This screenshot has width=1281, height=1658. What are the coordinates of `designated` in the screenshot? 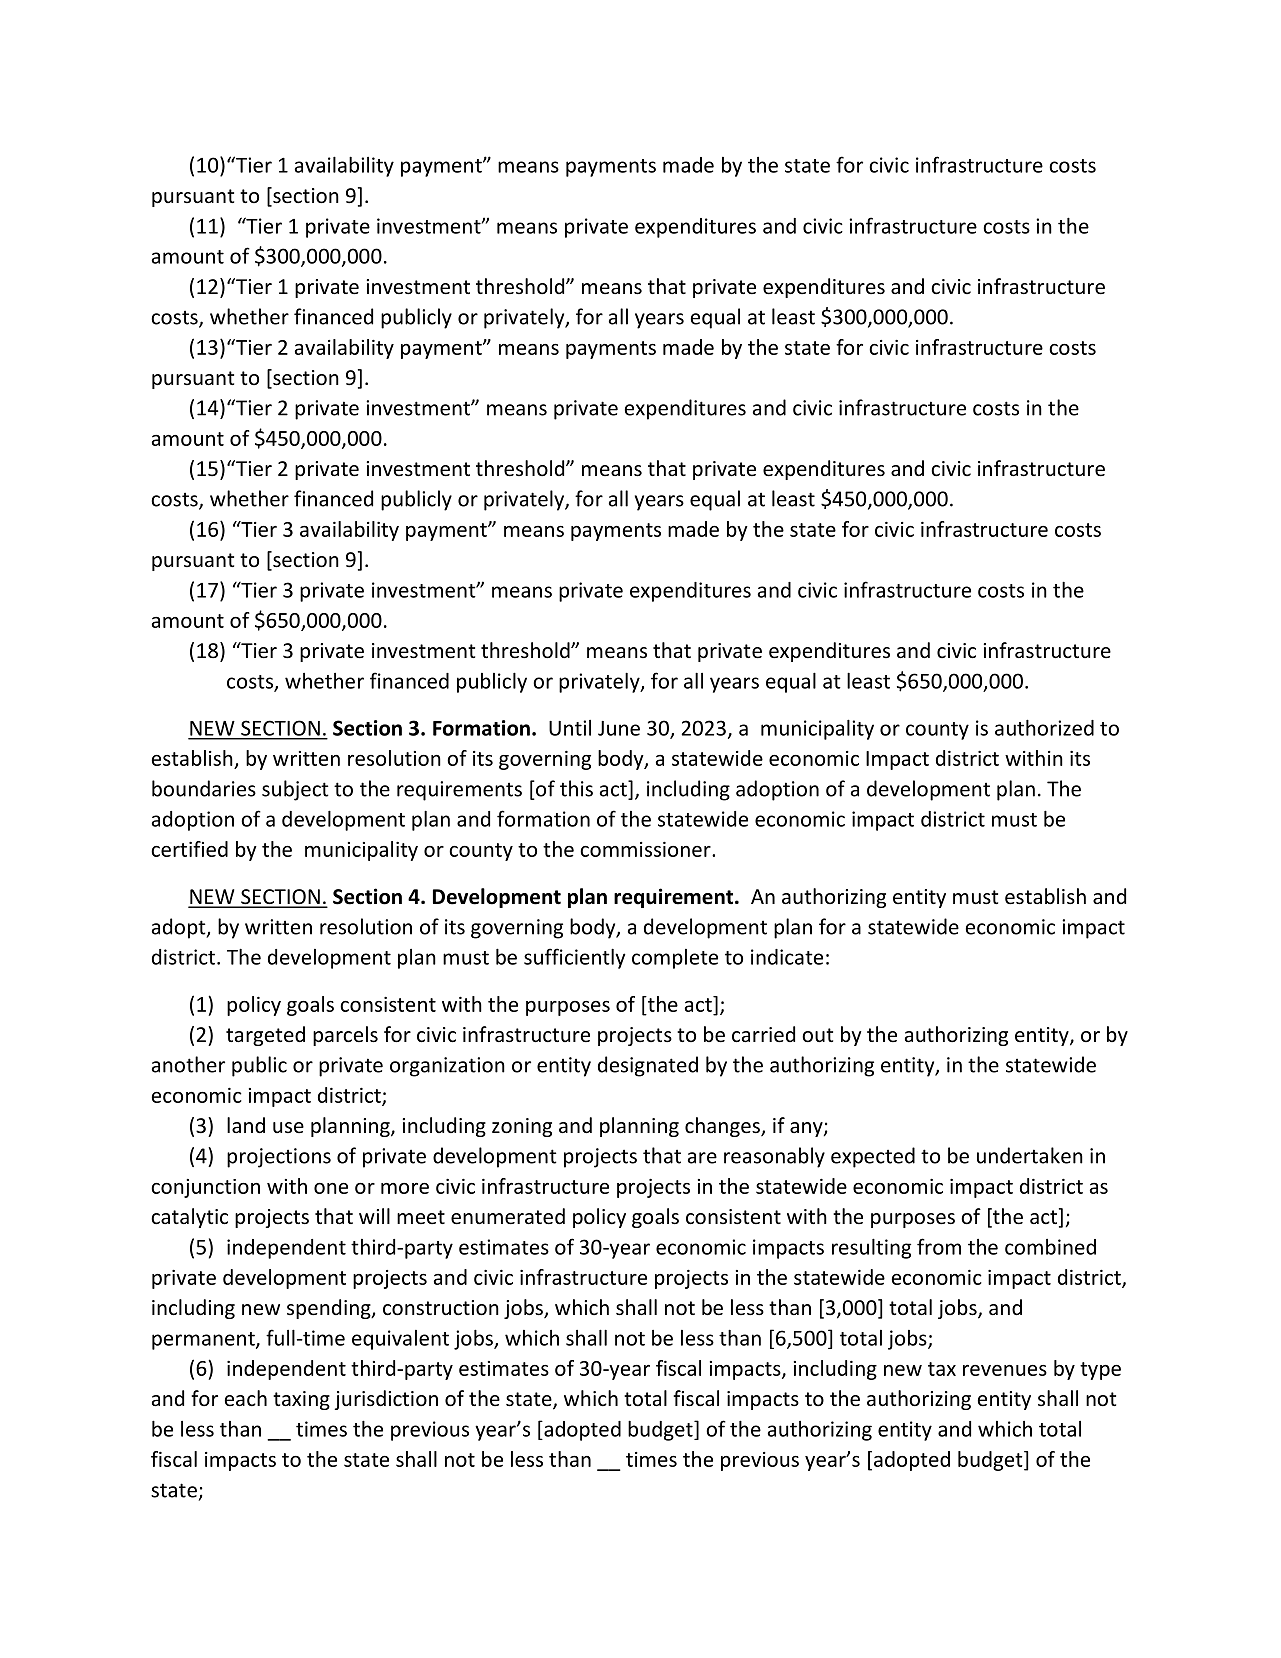 It's located at (648, 1066).
